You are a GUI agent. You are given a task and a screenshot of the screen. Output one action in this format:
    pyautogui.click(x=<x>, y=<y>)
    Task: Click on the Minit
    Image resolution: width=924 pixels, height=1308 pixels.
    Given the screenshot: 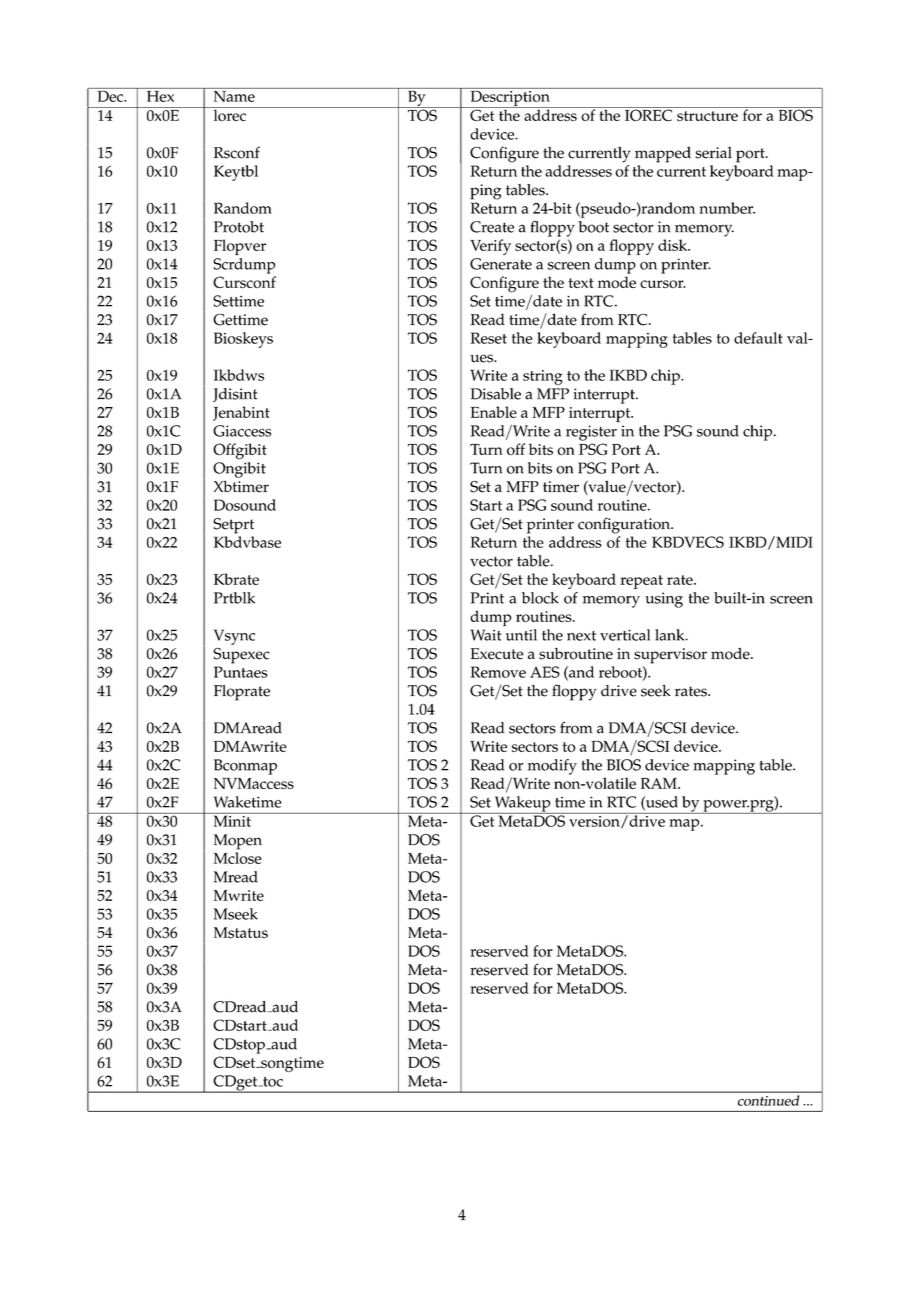 What is the action you would take?
    pyautogui.click(x=232, y=820)
